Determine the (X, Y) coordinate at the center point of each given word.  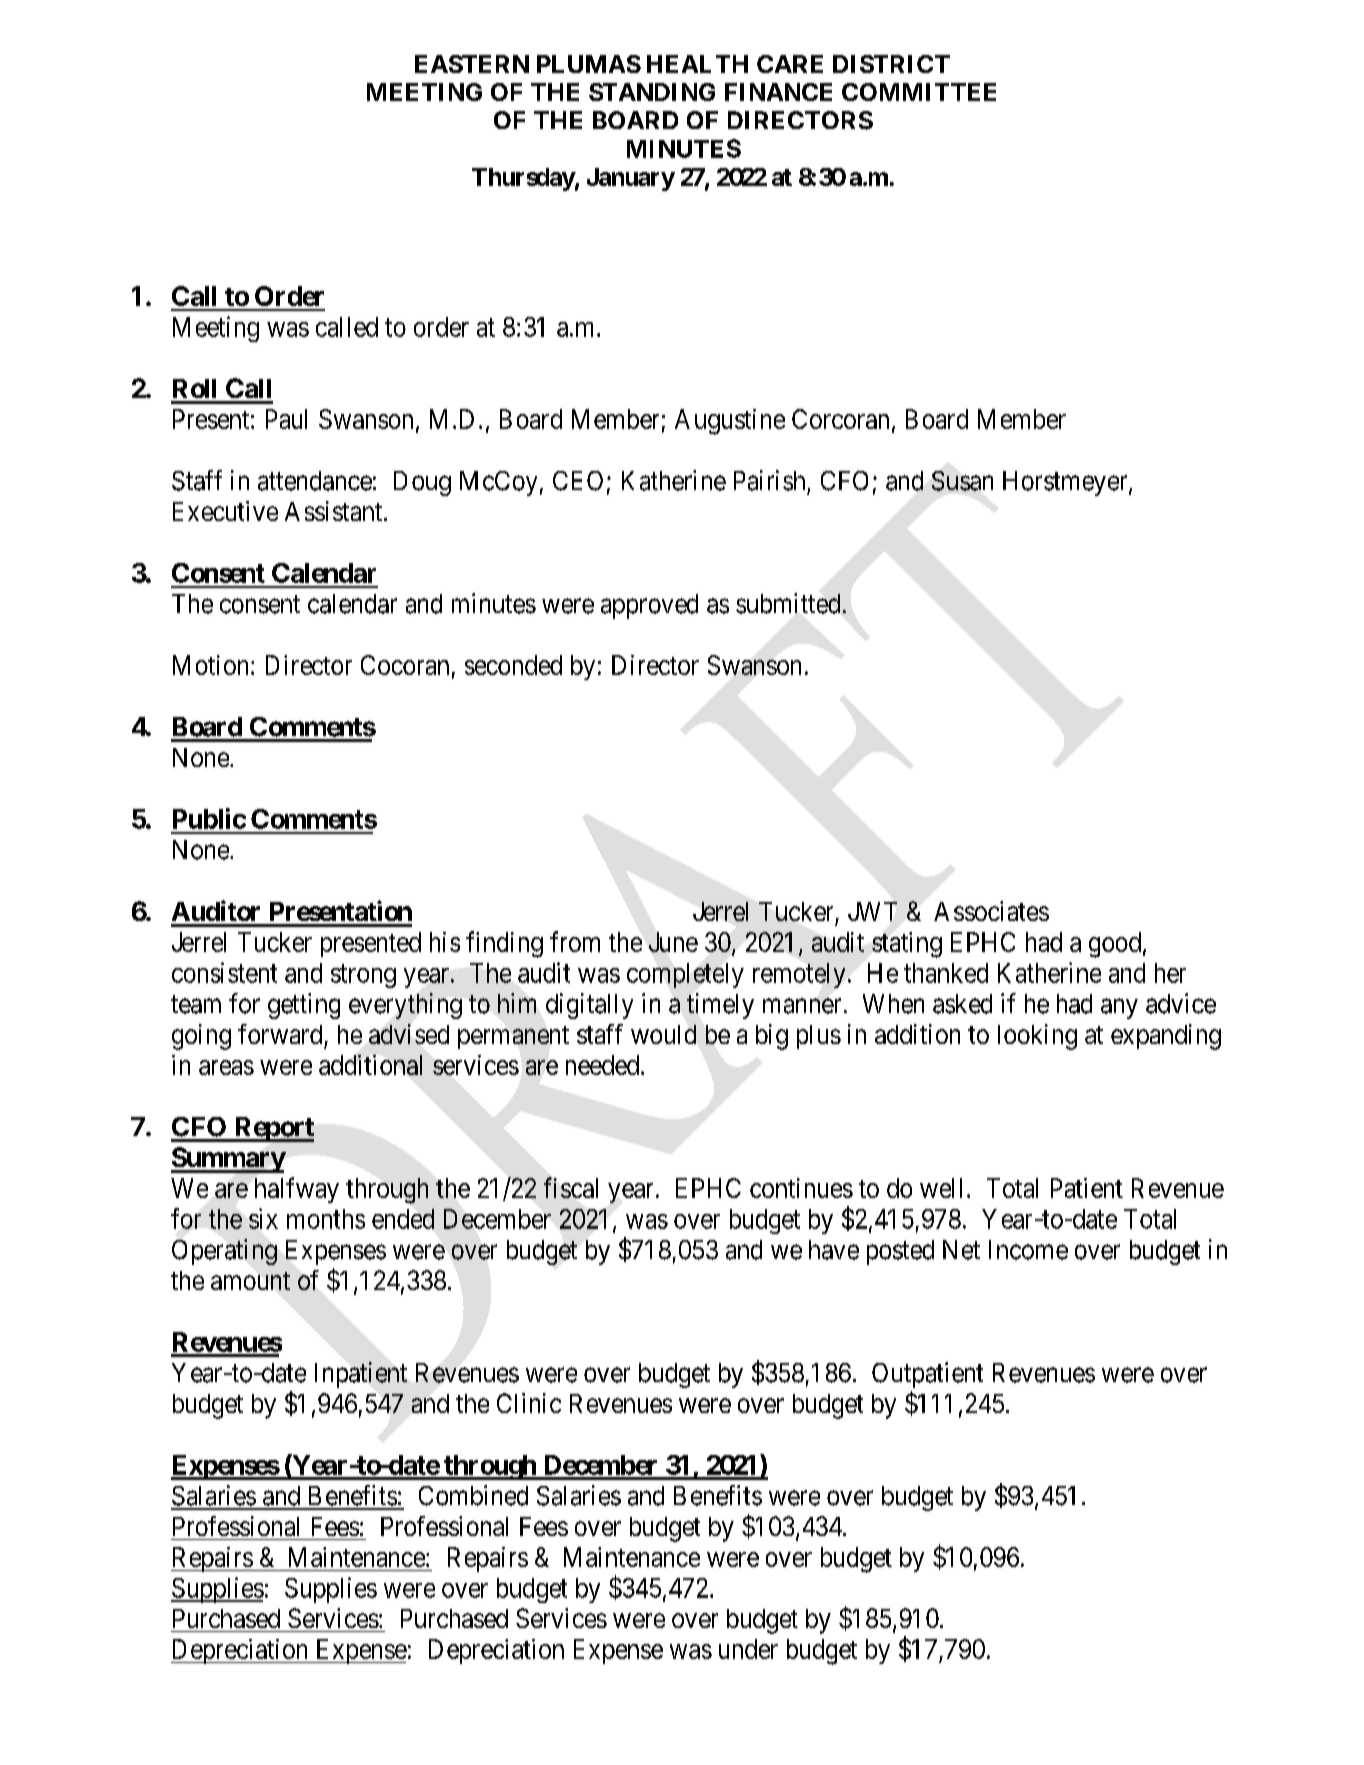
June (673, 942)
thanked (946, 973)
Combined (473, 1495)
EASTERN (472, 64)
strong (363, 976)
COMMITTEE (919, 92)
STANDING (652, 92)
